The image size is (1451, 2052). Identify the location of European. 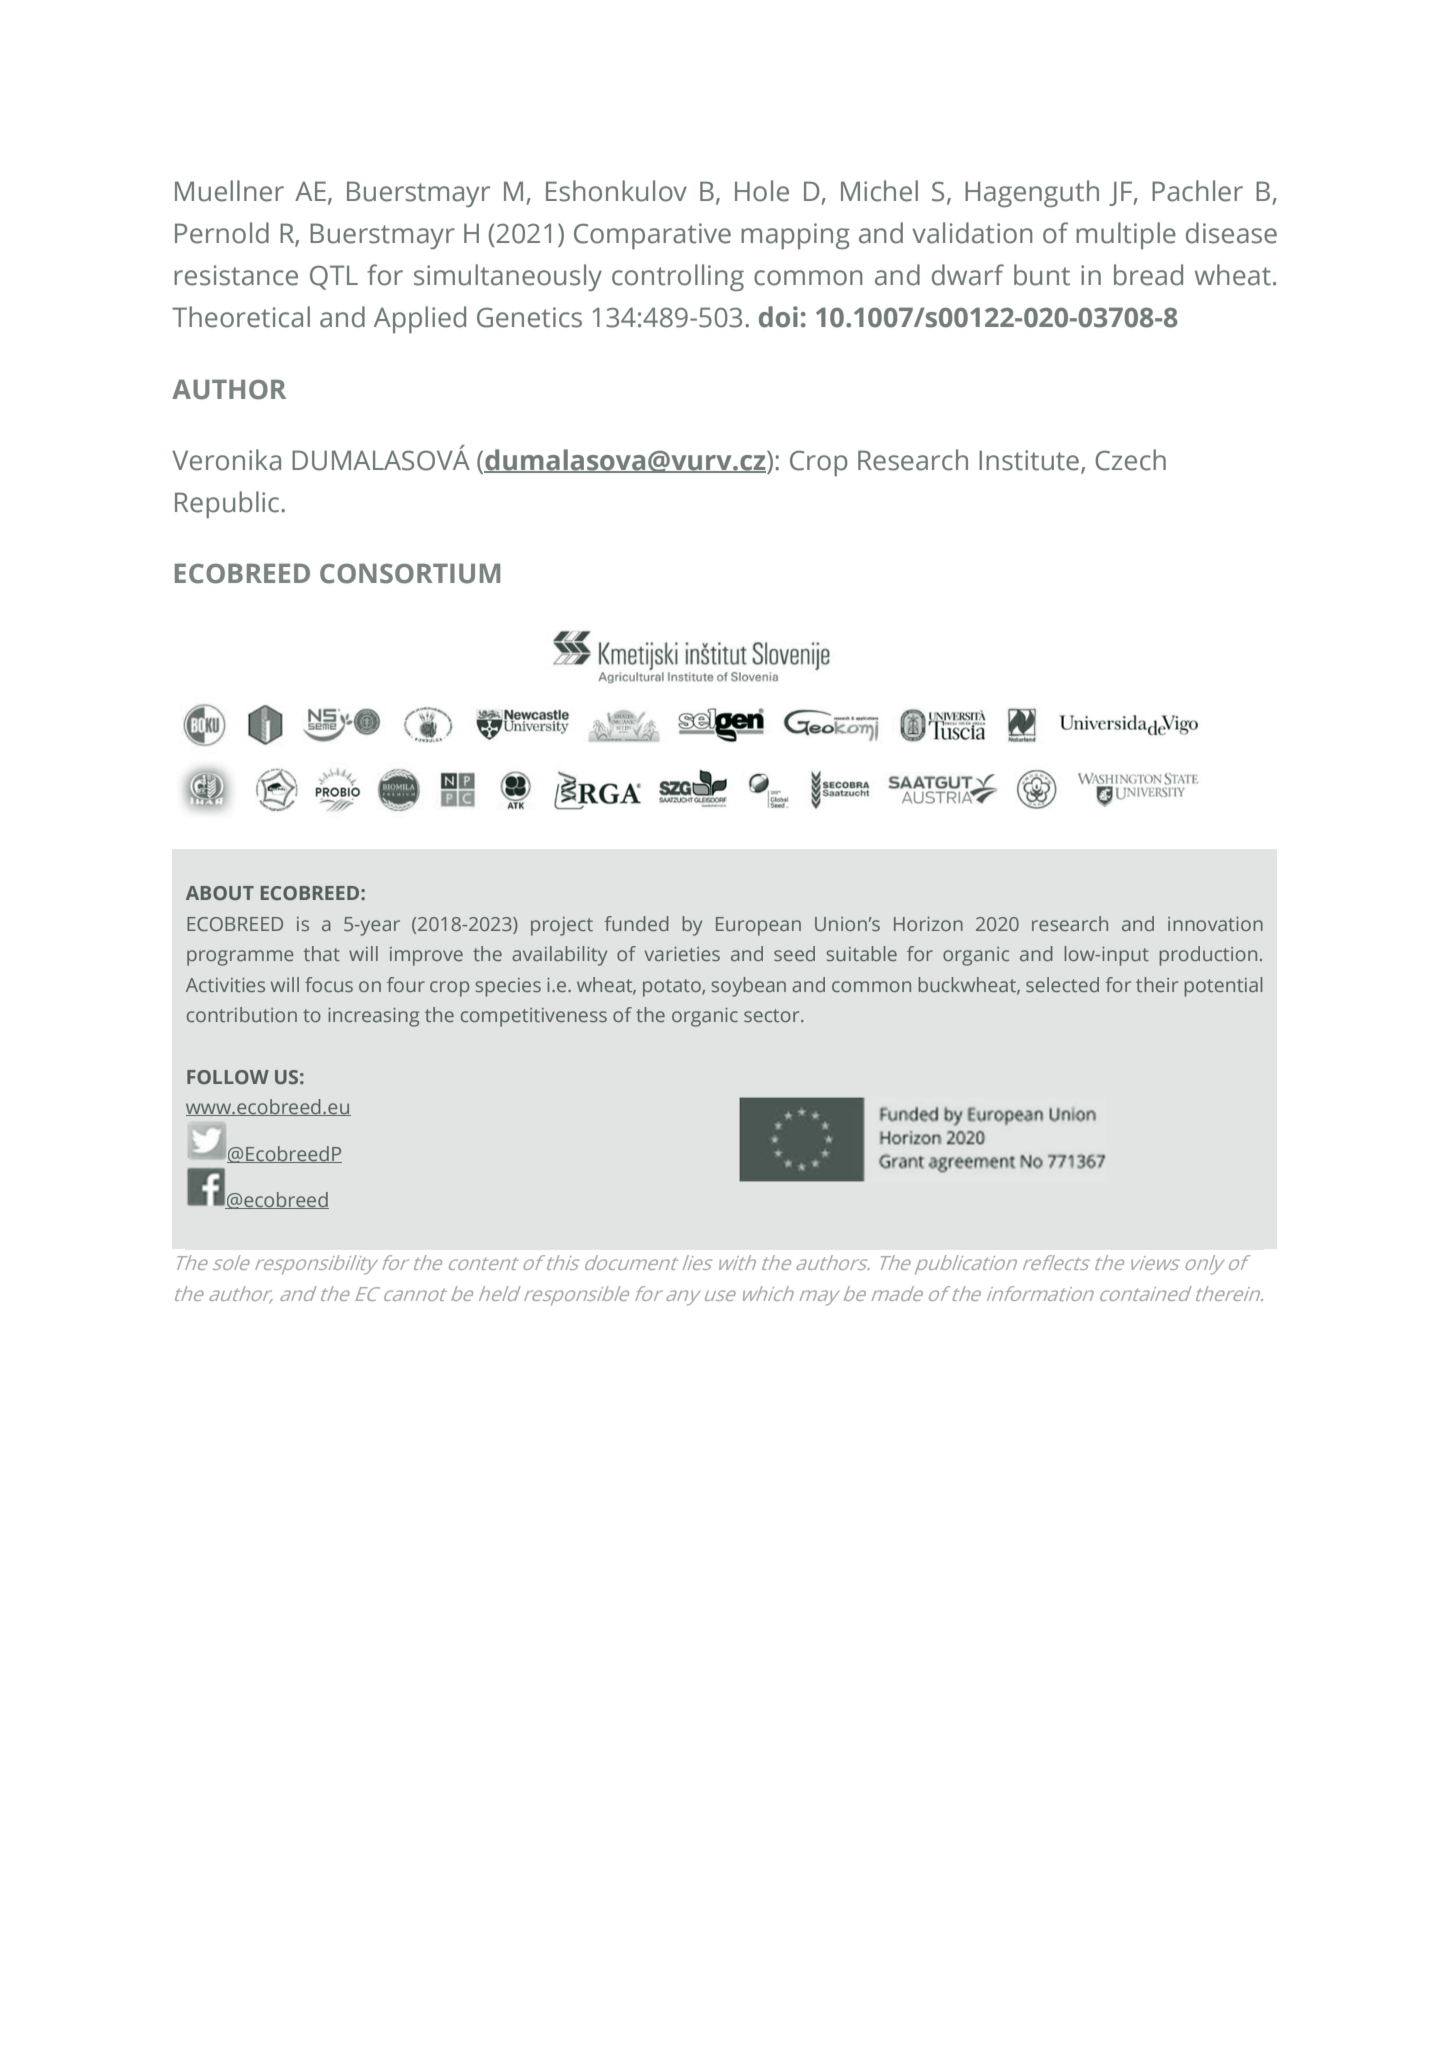
(758, 926).
